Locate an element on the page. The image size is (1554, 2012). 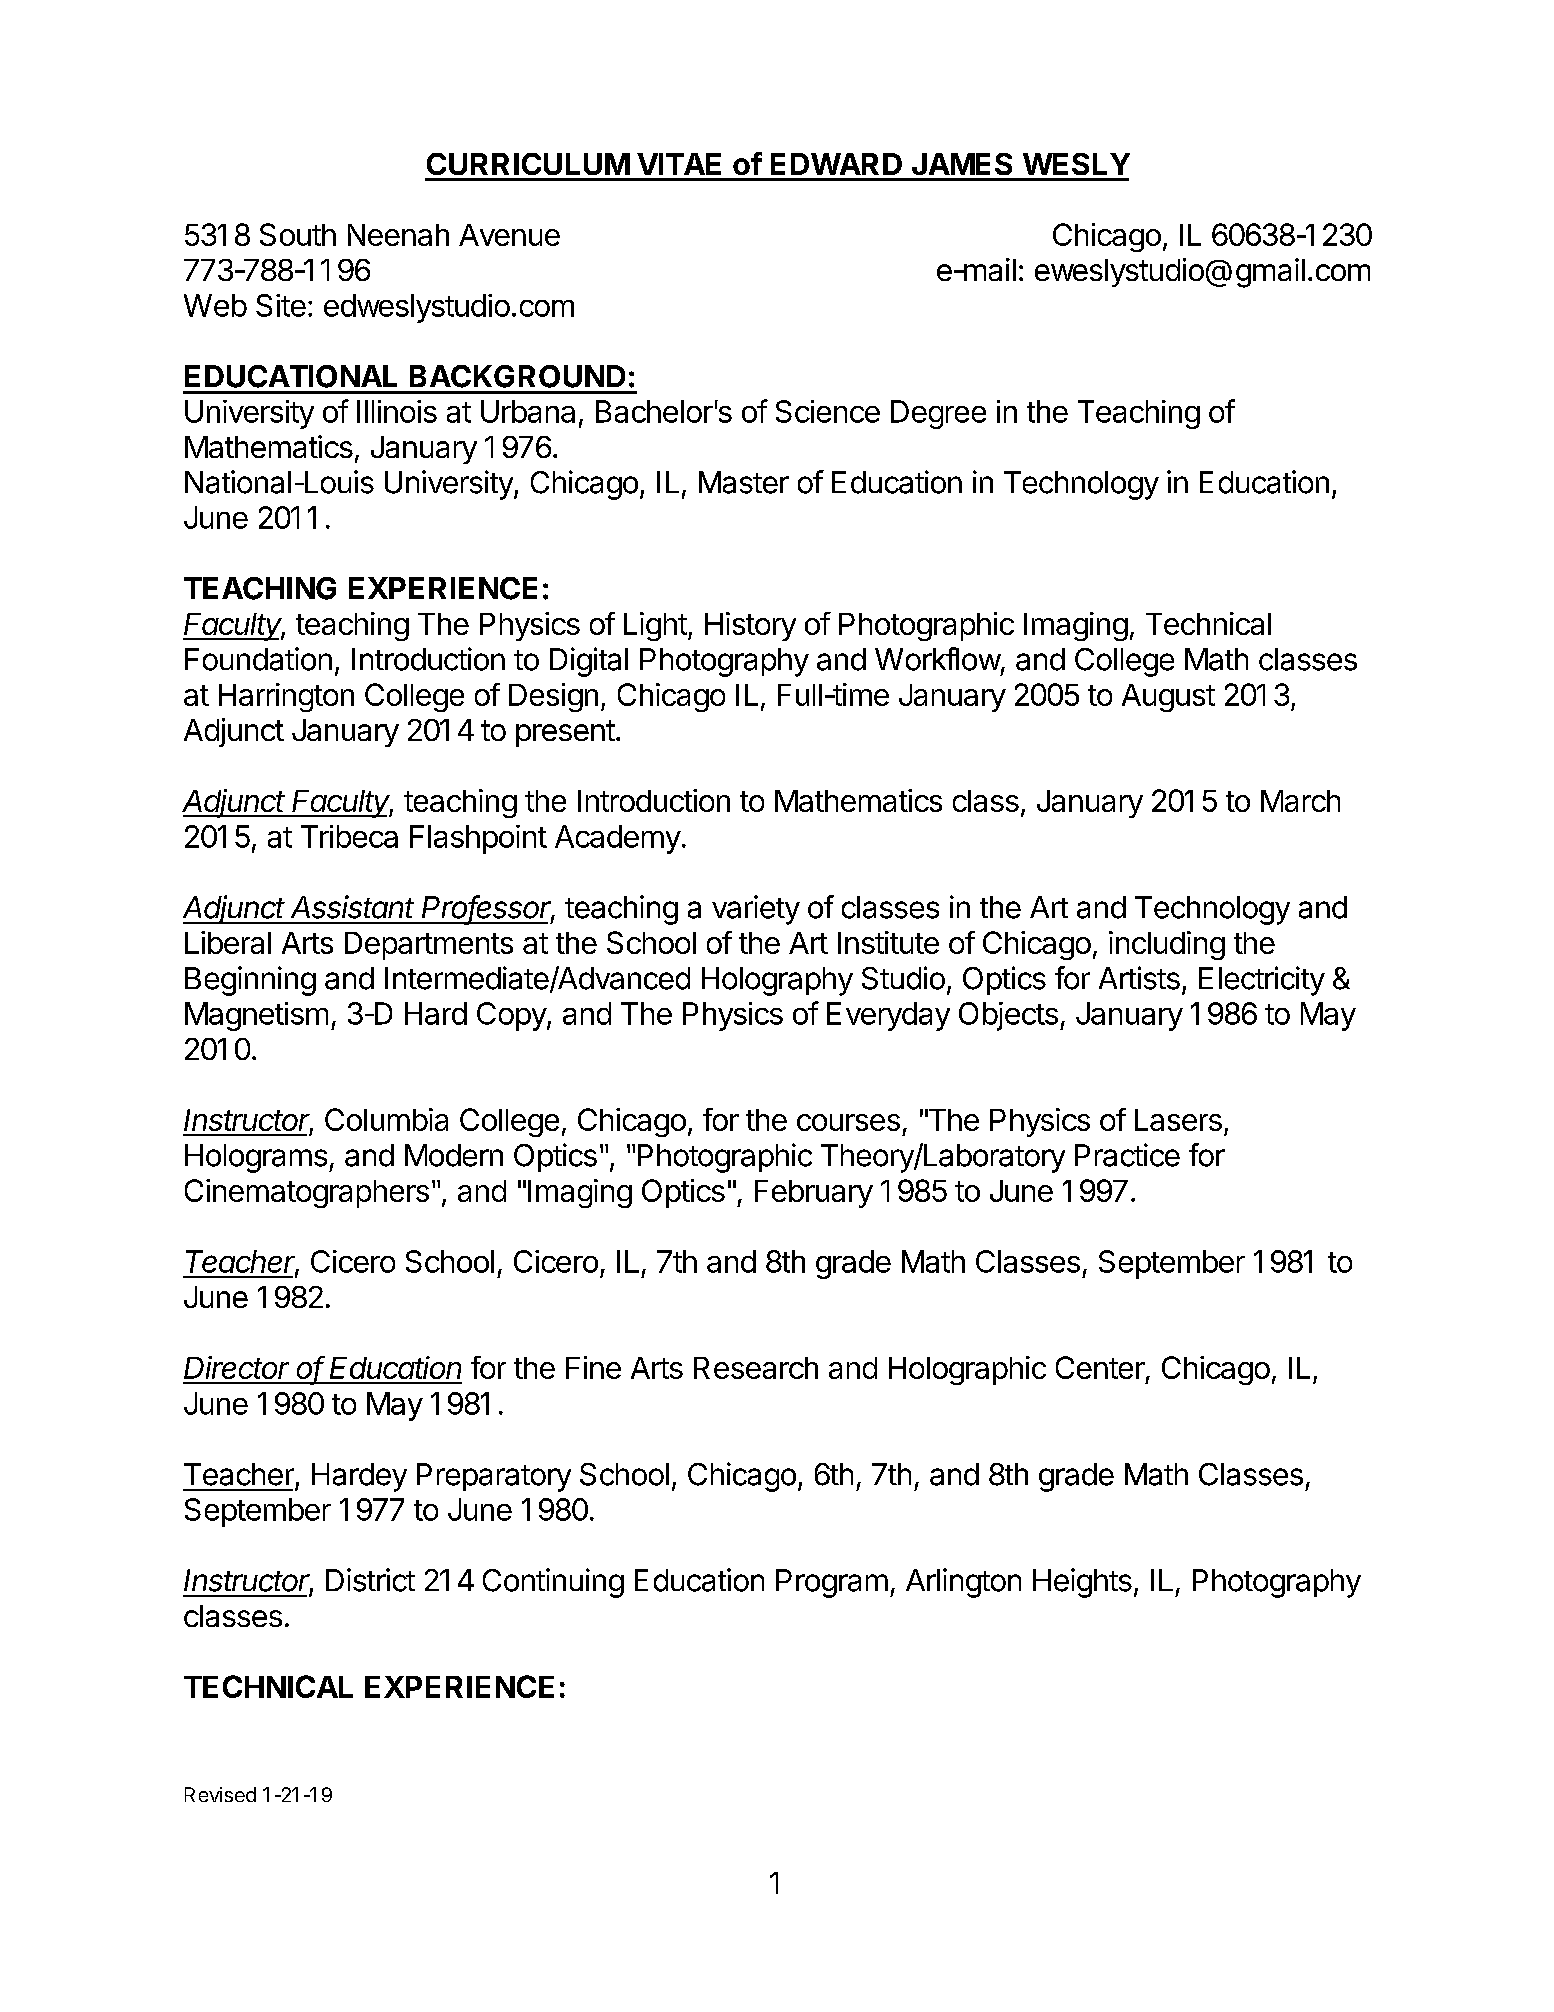
August is located at coordinates (1168, 698).
